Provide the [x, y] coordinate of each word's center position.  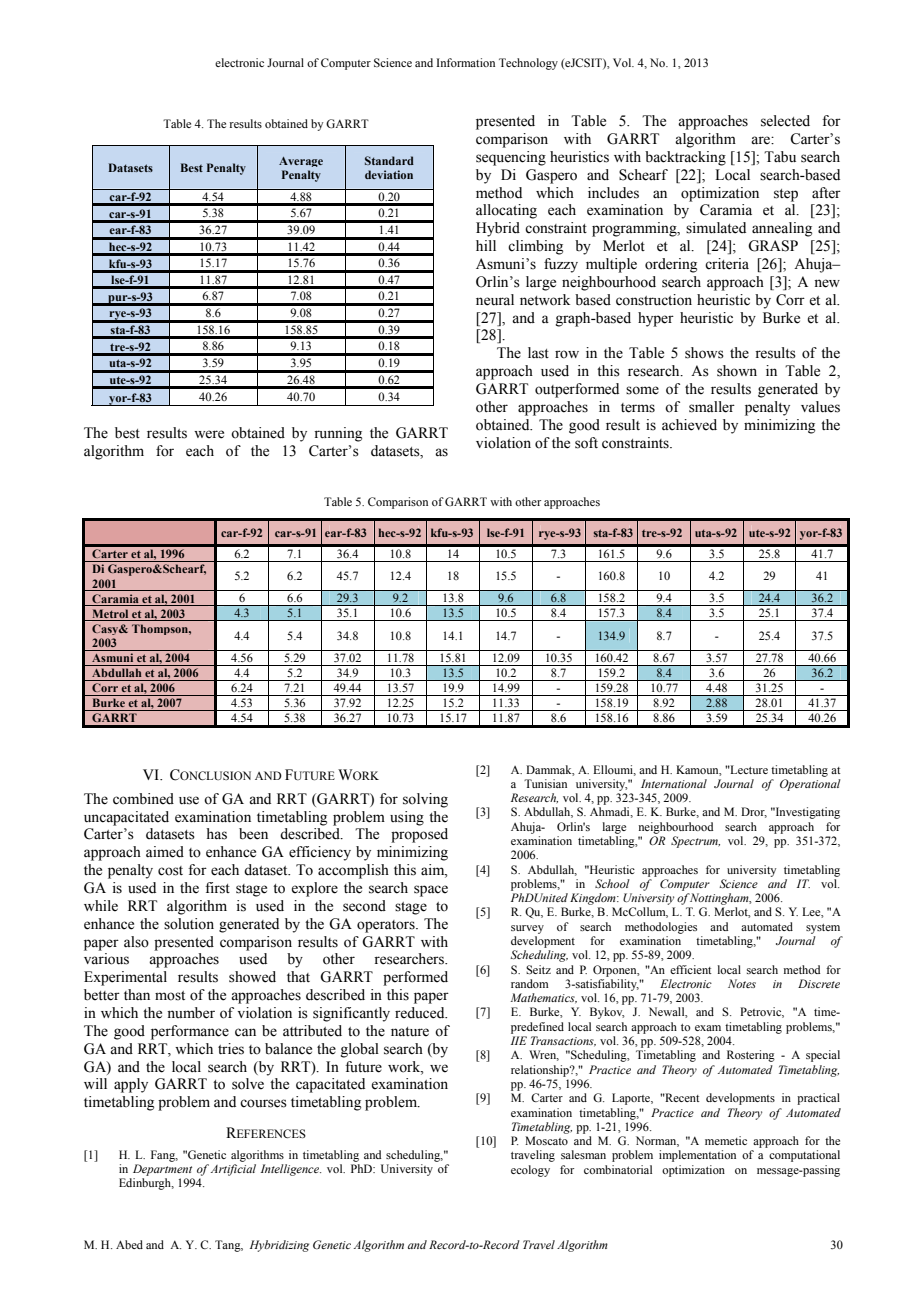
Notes [742, 983]
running [338, 434]
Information [466, 62]
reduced [421, 1013]
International [674, 783]
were [209, 434]
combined [143, 799]
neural [495, 300]
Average [301, 162]
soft [586, 443]
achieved [689, 425]
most [170, 996]
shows [704, 353]
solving [425, 800]
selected [785, 121]
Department [162, 1170]
